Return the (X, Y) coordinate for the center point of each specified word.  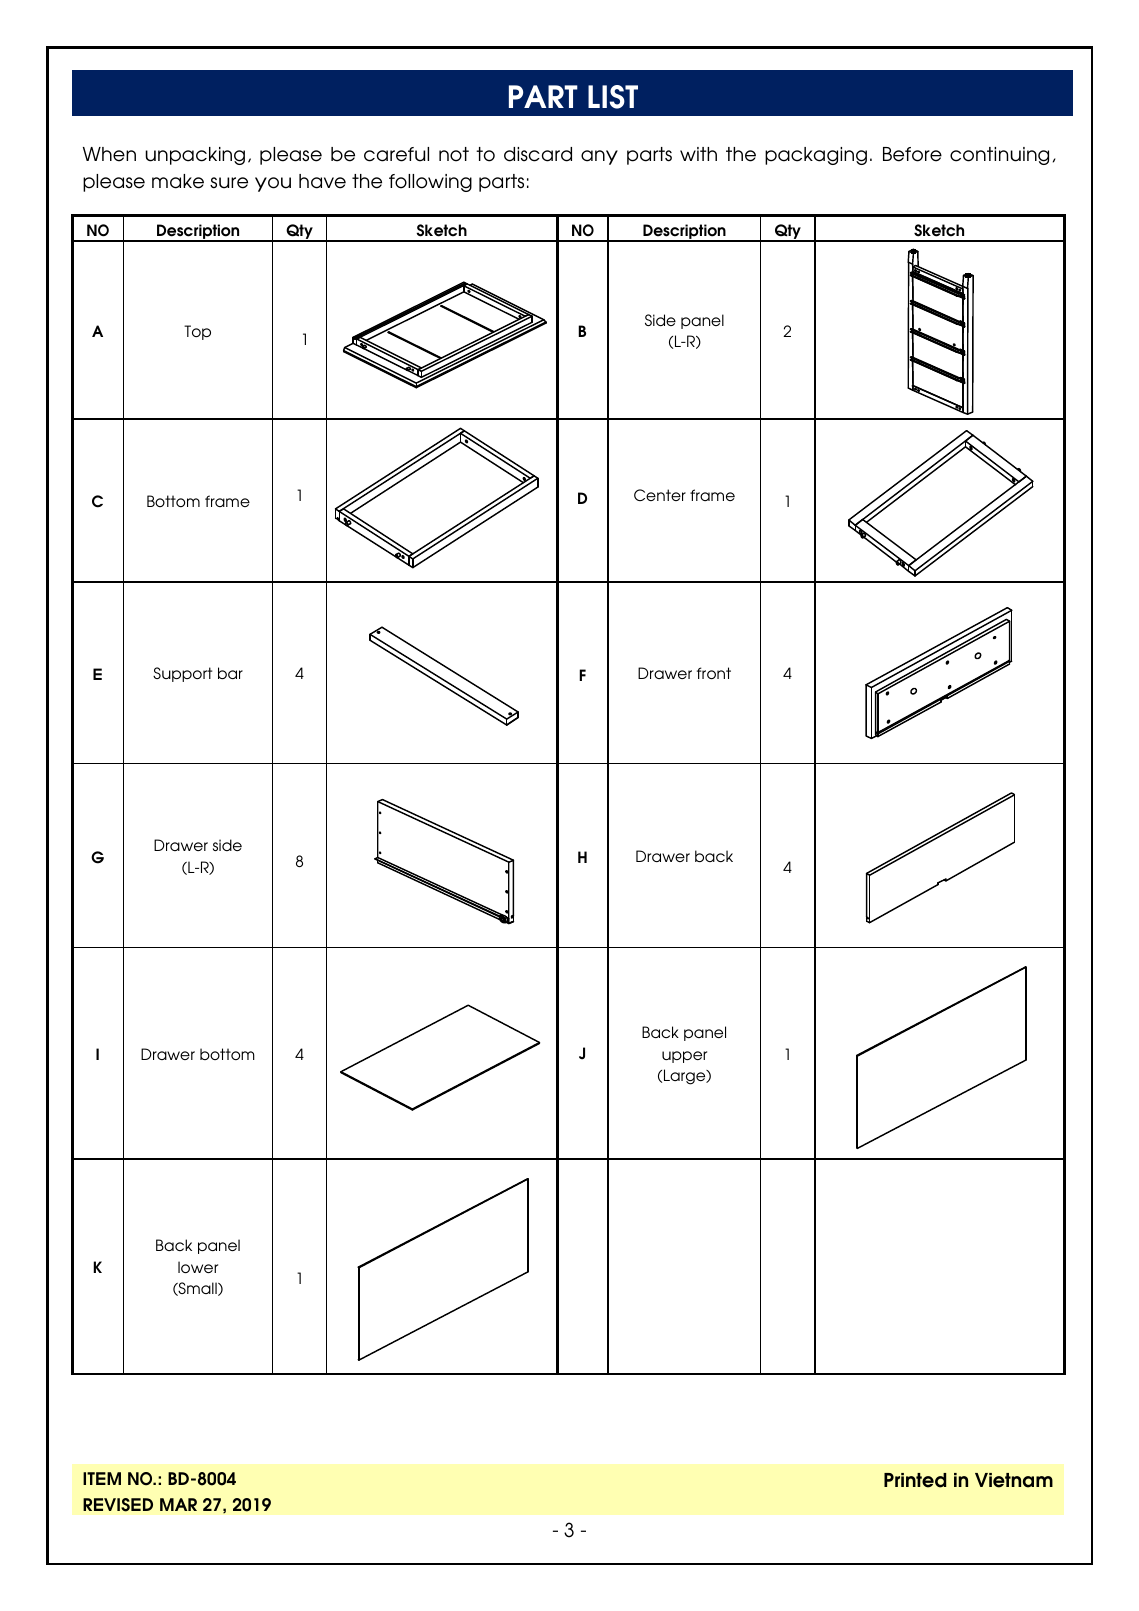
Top (197, 332)
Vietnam (1014, 1480)
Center (660, 495)
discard (538, 154)
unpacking (195, 156)
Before (912, 154)
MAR (178, 1504)
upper (684, 1057)
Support (182, 674)
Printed (915, 1480)
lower (198, 1267)
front (714, 673)
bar (230, 673)
